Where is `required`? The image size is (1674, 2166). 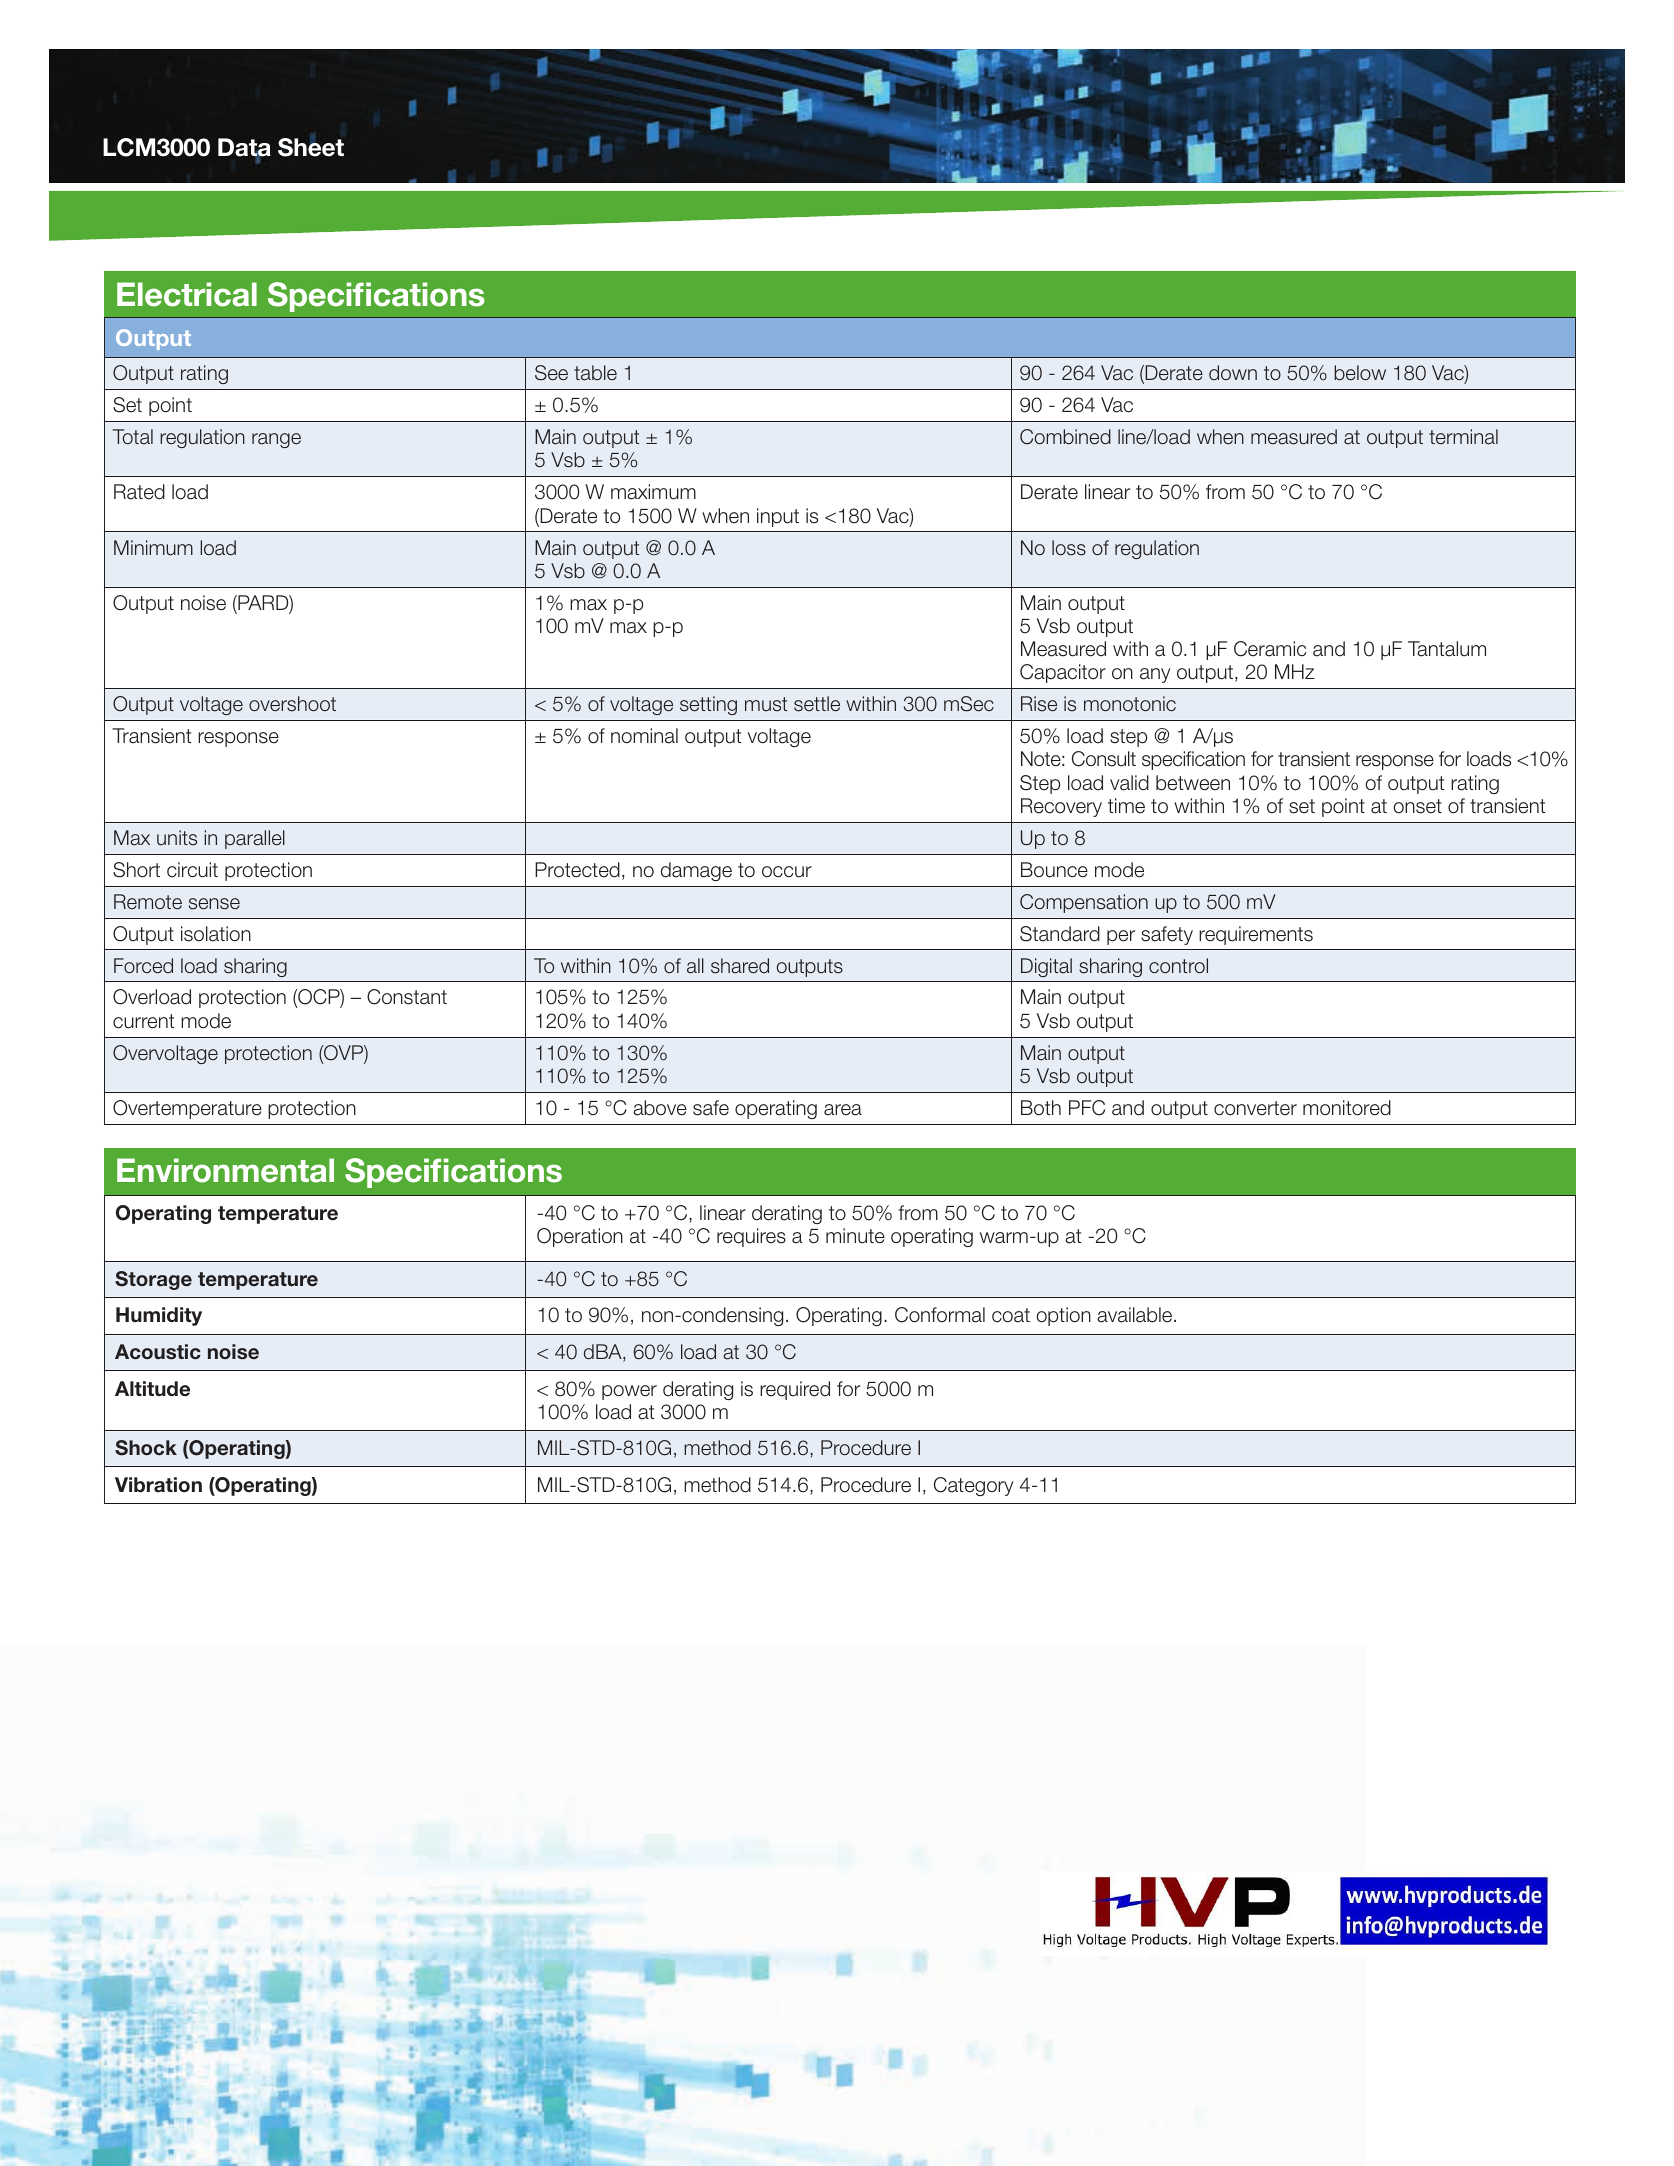
required is located at coordinates (795, 1390).
